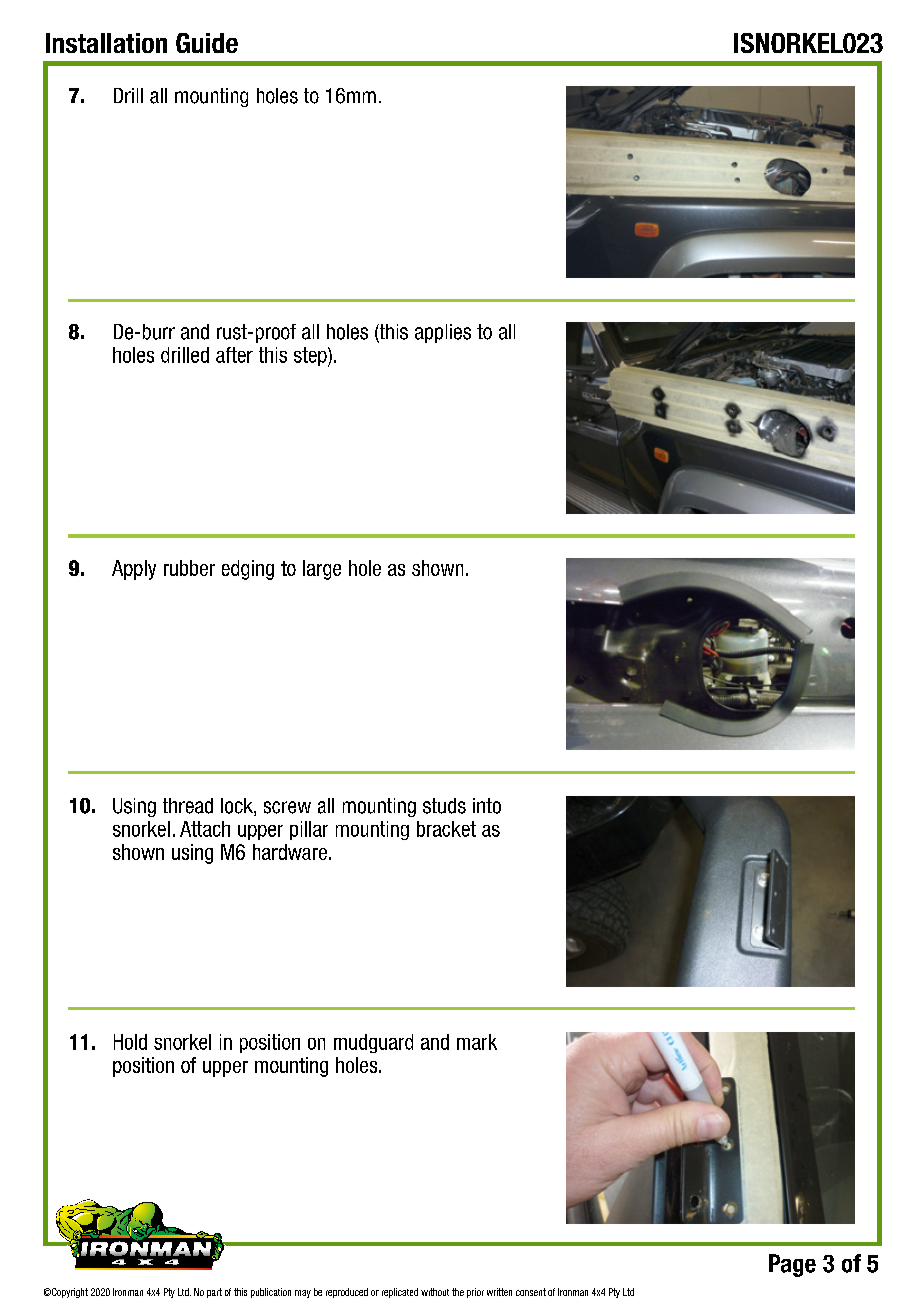  I want to click on after, so click(234, 355).
